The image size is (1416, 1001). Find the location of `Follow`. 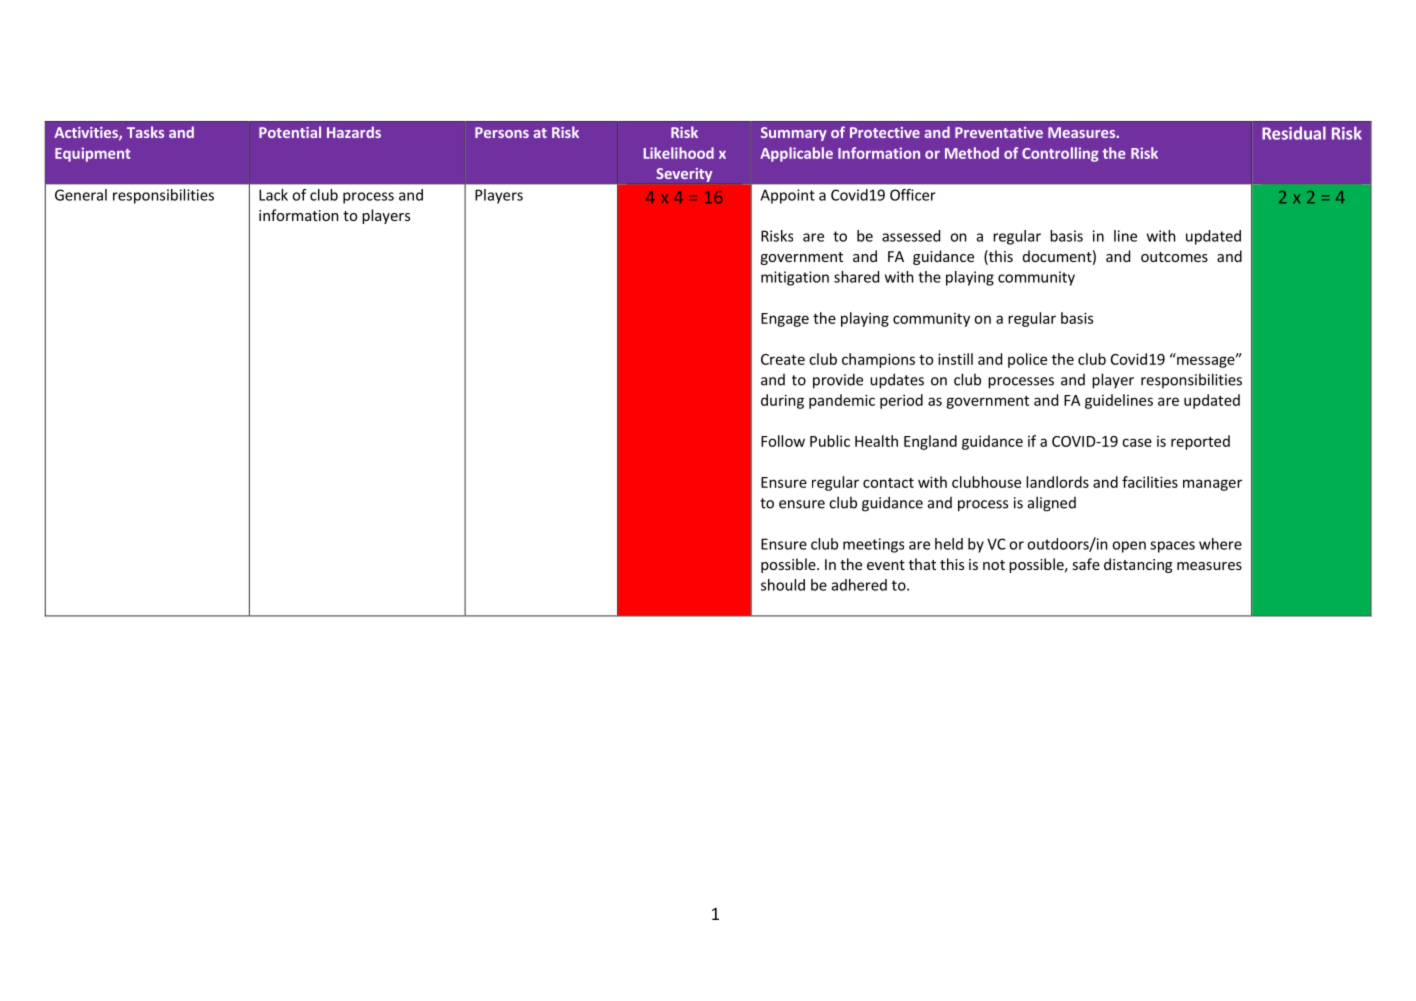

Follow is located at coordinates (783, 441).
